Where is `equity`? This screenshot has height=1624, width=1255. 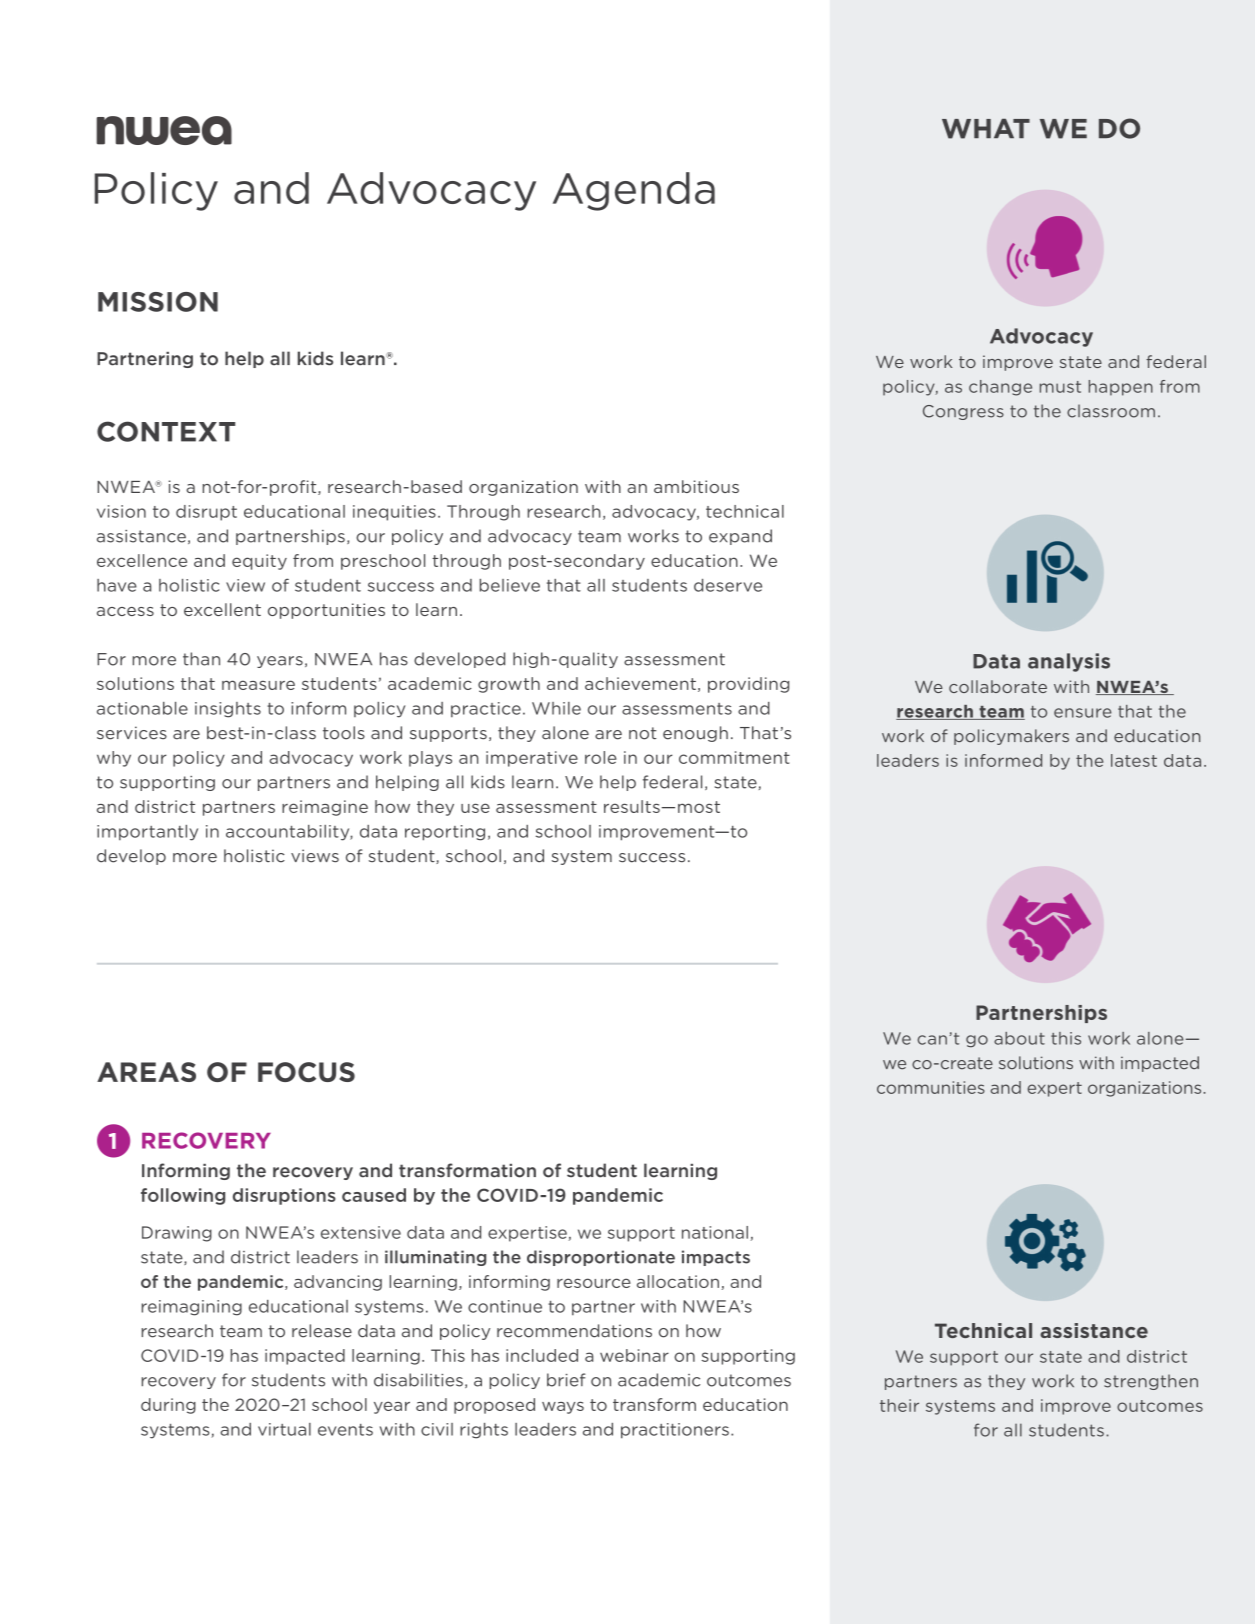
equity is located at coordinates (259, 562).
